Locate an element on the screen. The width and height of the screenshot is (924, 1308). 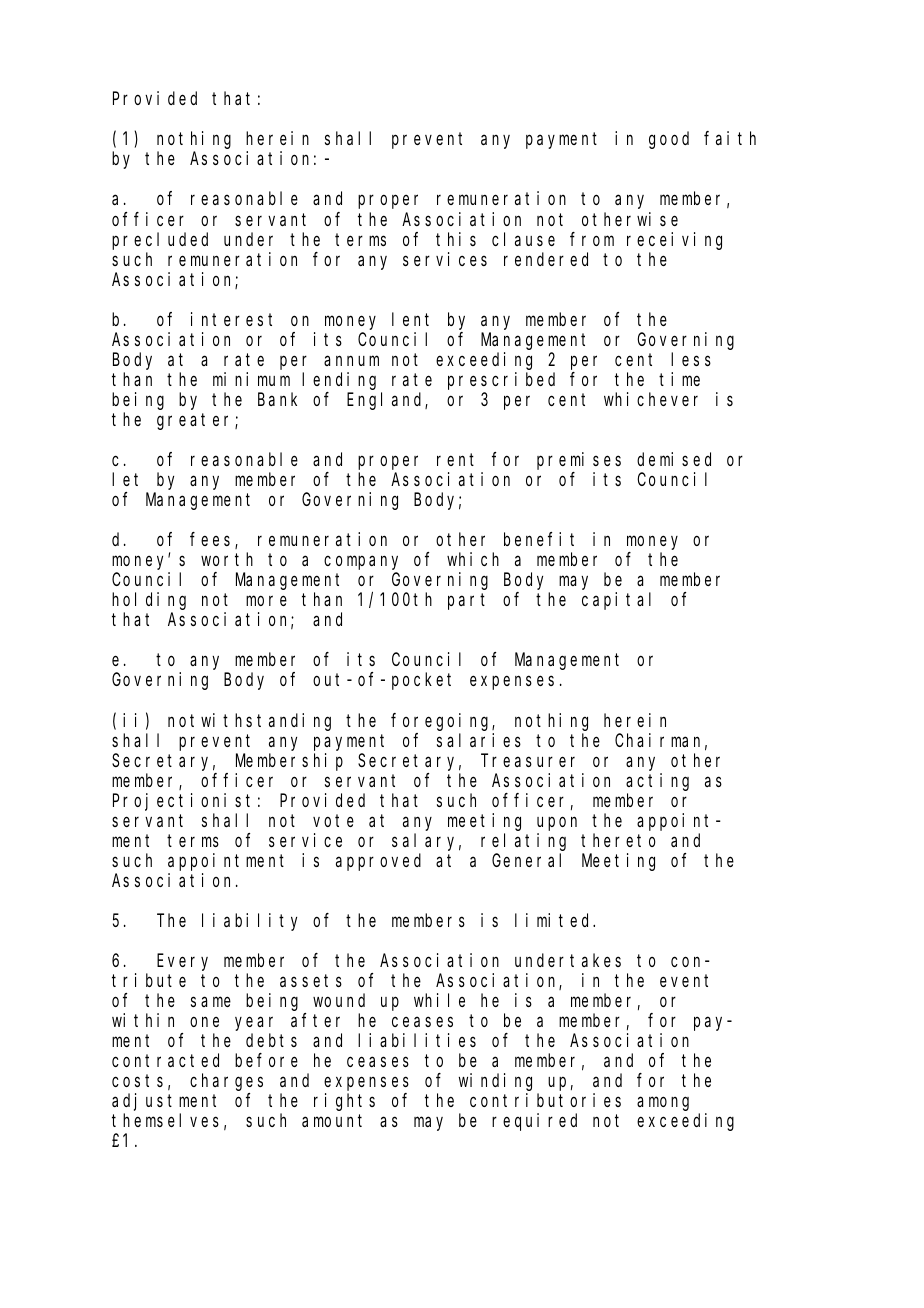
holding is located at coordinates (149, 601).
